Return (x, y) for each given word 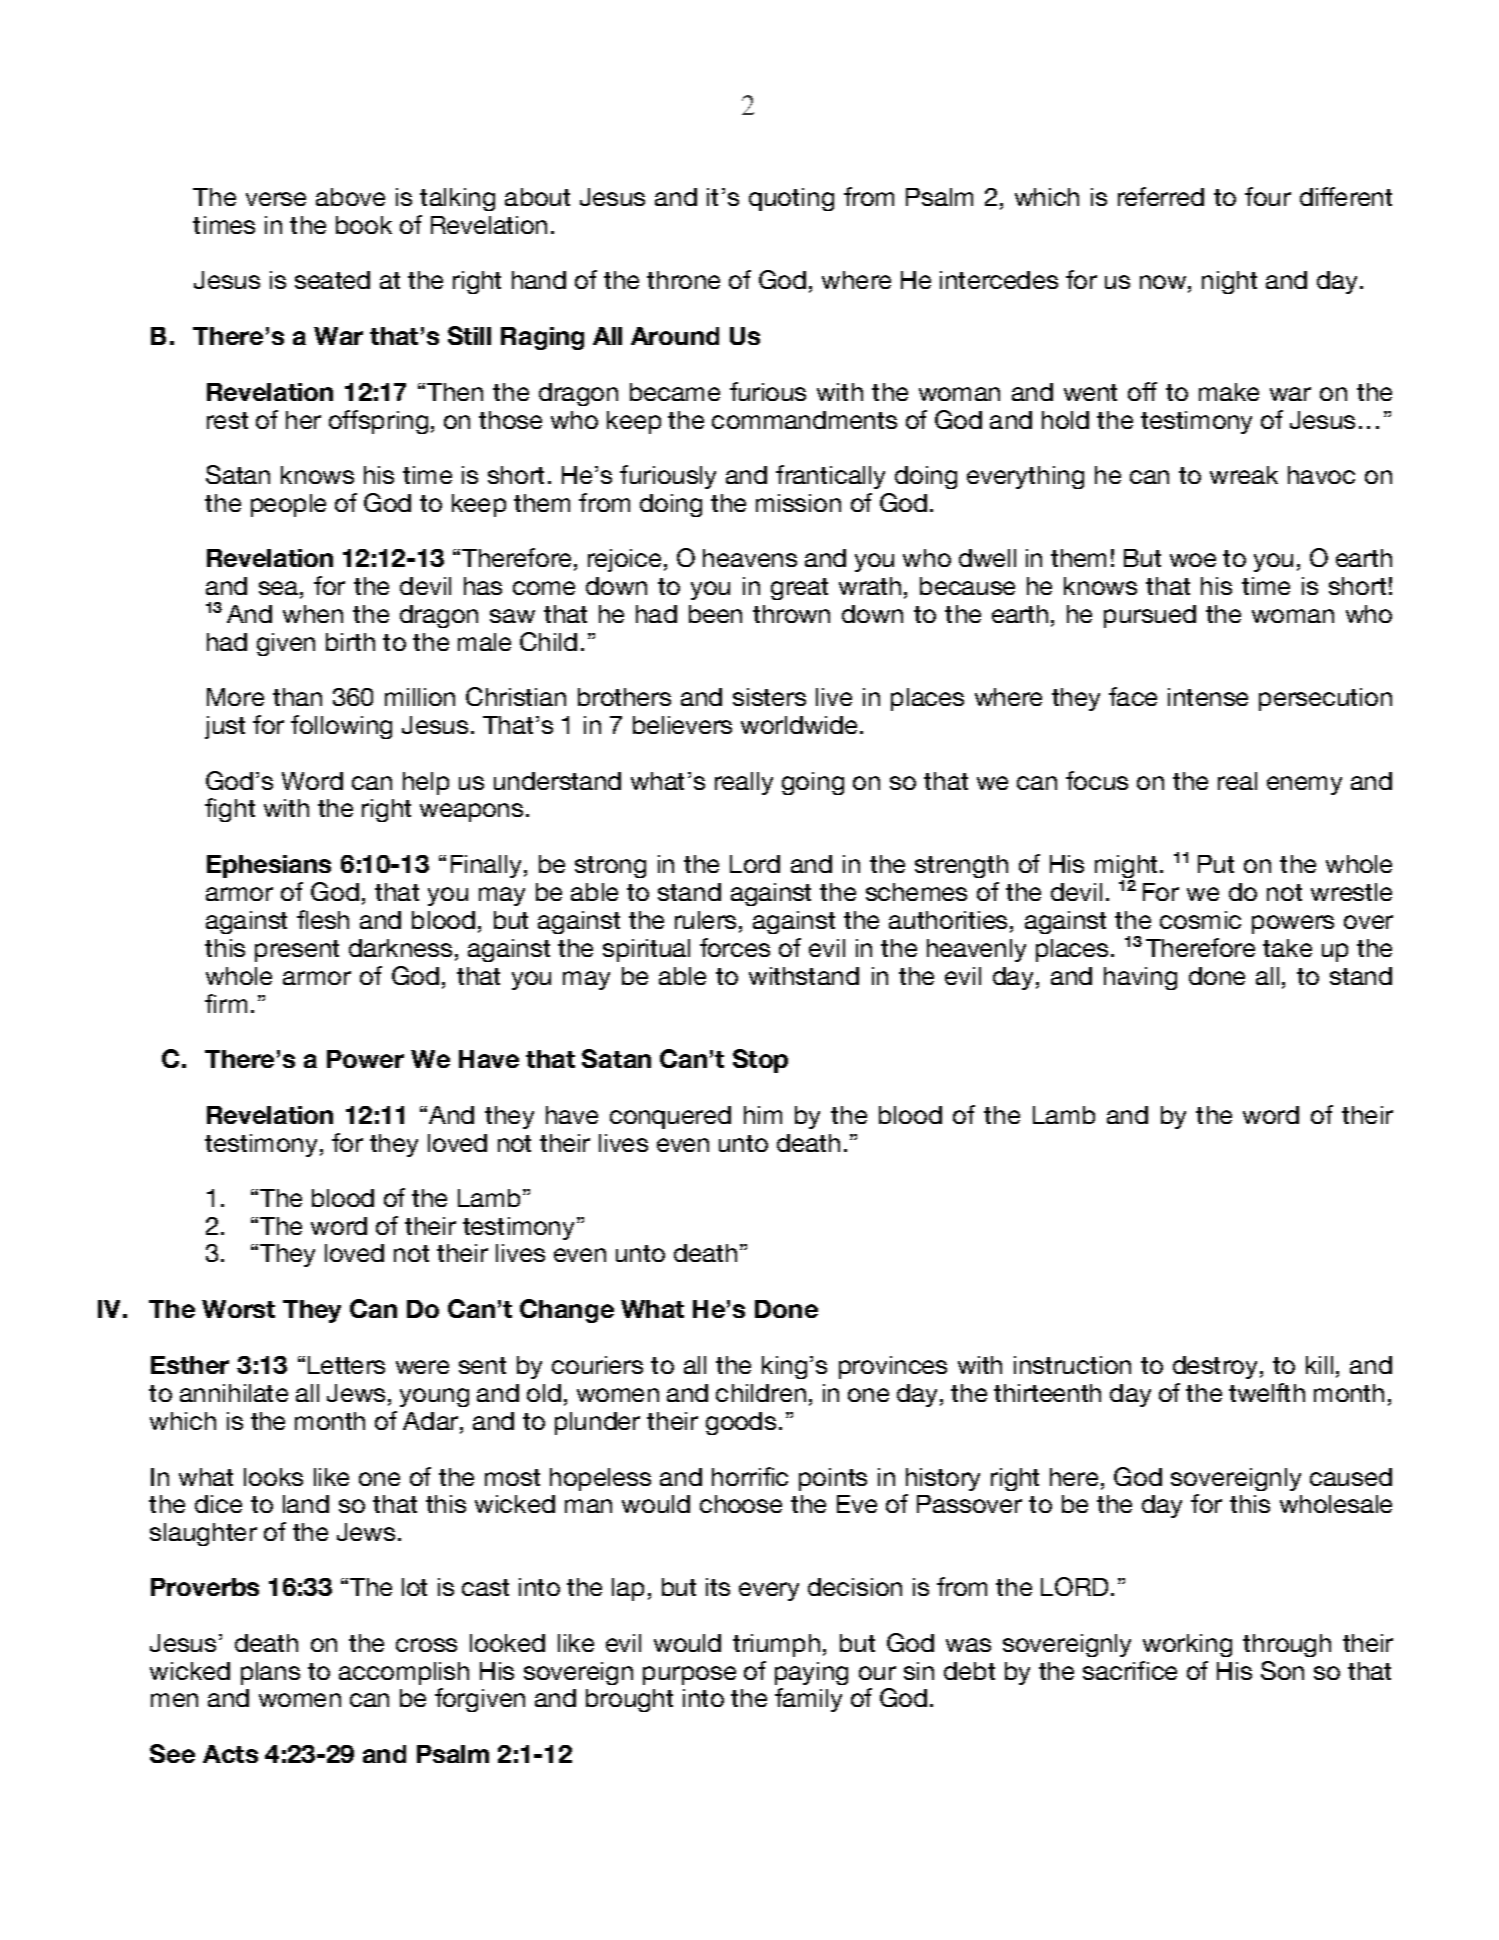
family (808, 1700)
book (364, 225)
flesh (323, 919)
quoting (791, 199)
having (1140, 978)
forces (735, 947)
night (1229, 282)
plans (270, 1673)
